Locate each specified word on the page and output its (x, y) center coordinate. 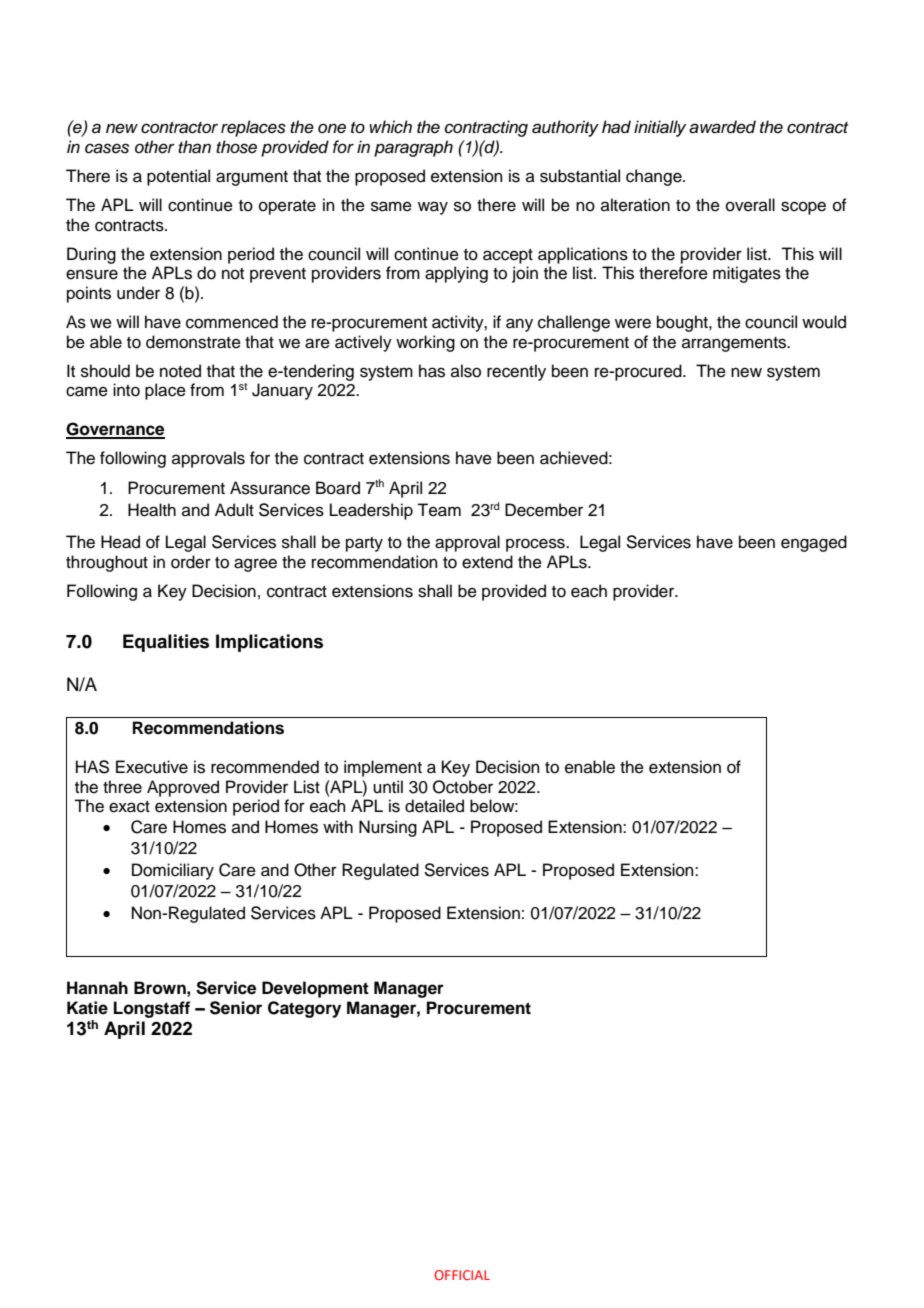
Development (315, 989)
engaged (814, 543)
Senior (236, 1008)
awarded (722, 127)
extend (487, 562)
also (466, 371)
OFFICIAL (462, 1275)
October (463, 787)
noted (180, 371)
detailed (434, 806)
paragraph (413, 148)
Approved (183, 788)
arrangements (735, 344)
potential (178, 177)
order (191, 562)
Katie (87, 1008)
